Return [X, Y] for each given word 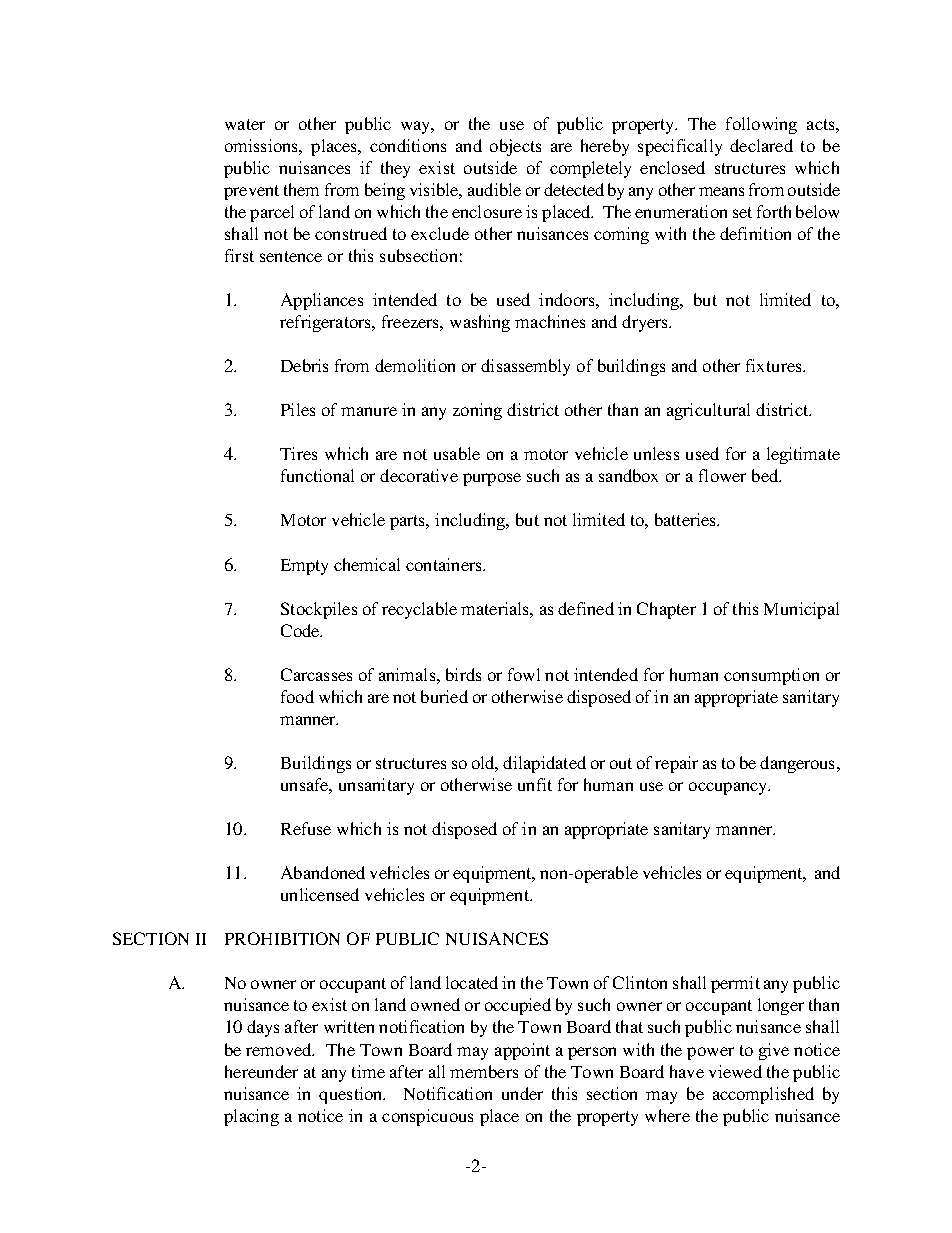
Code [301, 630]
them [301, 189]
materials [496, 608]
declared [761, 145]
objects [515, 147]
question [352, 1095]
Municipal [801, 610]
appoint [522, 1051]
